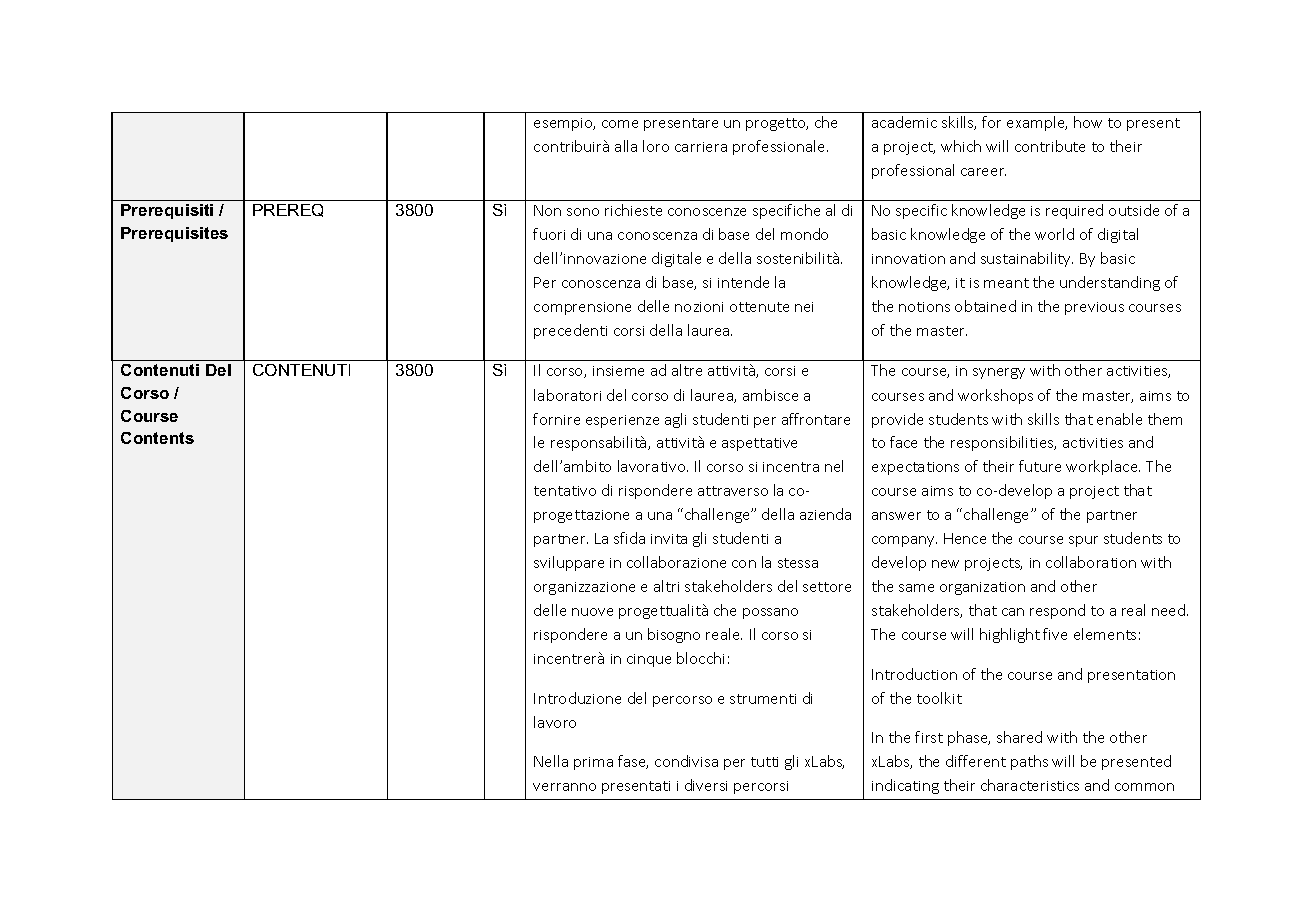 The height and width of the document is (924, 1308). Describe the element at coordinates (618, 371) in the document. I see `insieme` at that location.
